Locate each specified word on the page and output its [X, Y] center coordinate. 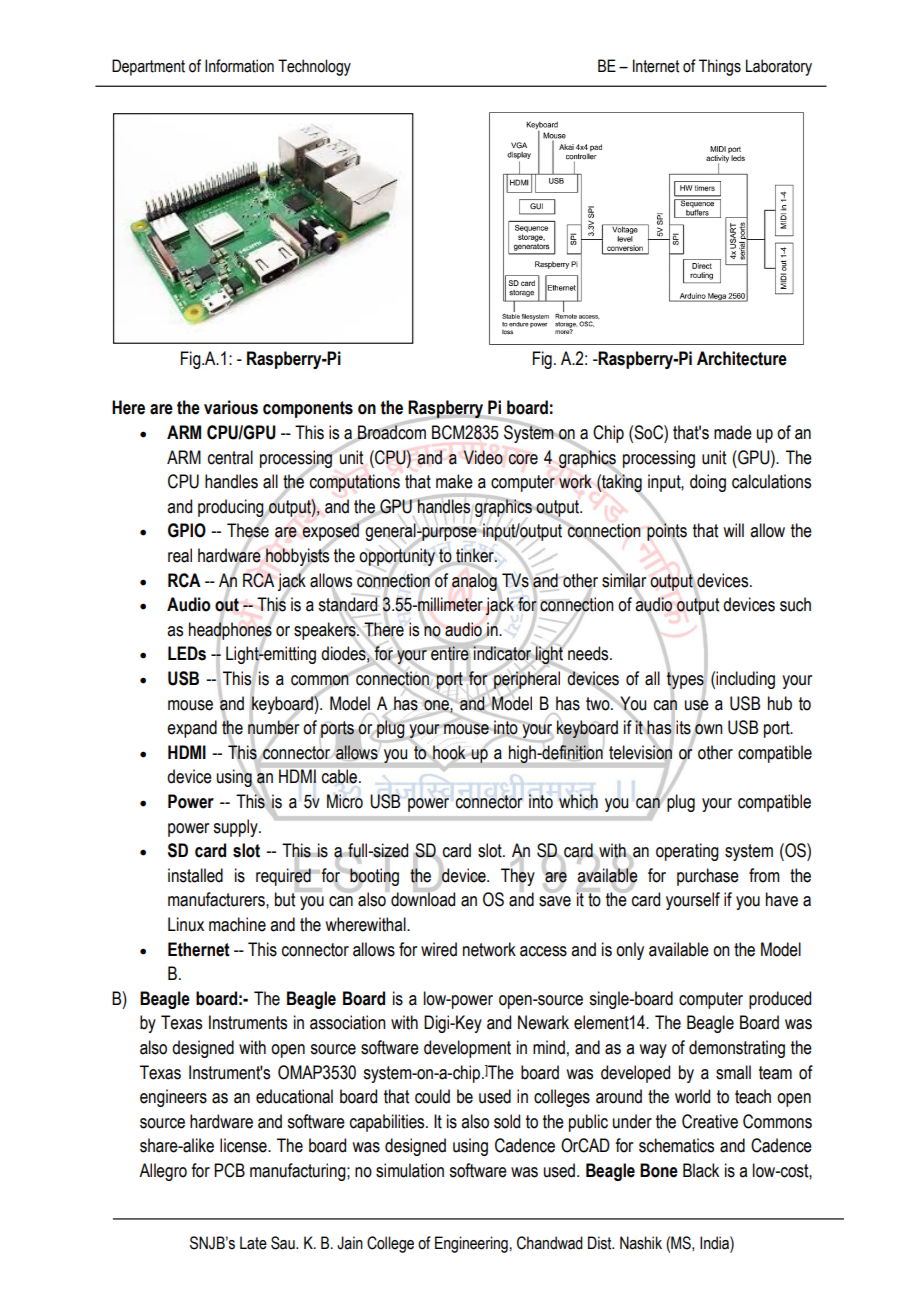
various [231, 407]
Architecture [742, 358]
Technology [314, 67]
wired [439, 949]
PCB [229, 1170]
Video [483, 457]
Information [239, 66]
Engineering [471, 1244]
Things [720, 67]
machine [237, 924]
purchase [708, 877]
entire [450, 654]
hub [780, 703]
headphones [231, 631]
